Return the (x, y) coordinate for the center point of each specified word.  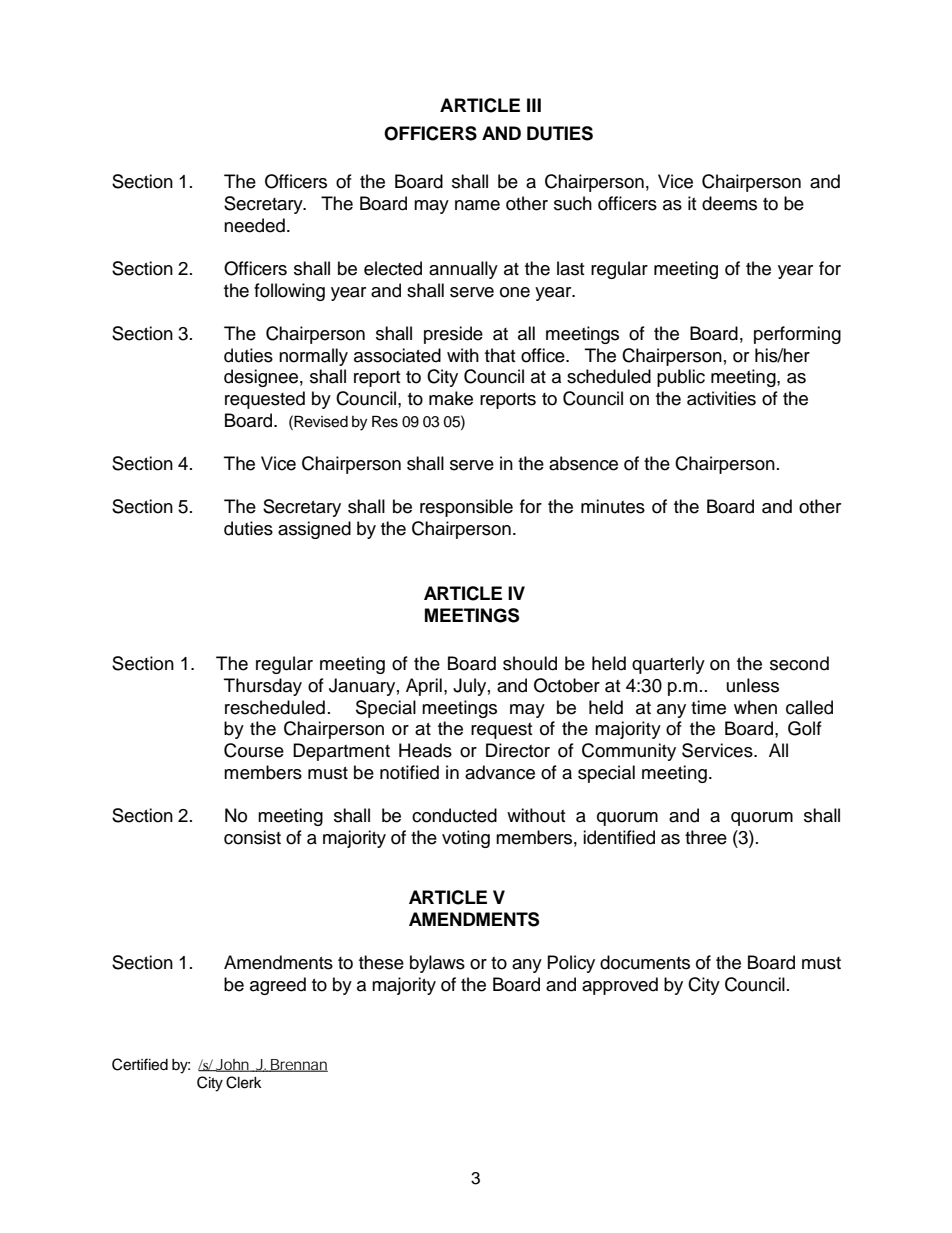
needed (254, 225)
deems (729, 203)
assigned (314, 530)
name (477, 205)
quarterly (668, 665)
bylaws (437, 964)
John (232, 1065)
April (424, 687)
